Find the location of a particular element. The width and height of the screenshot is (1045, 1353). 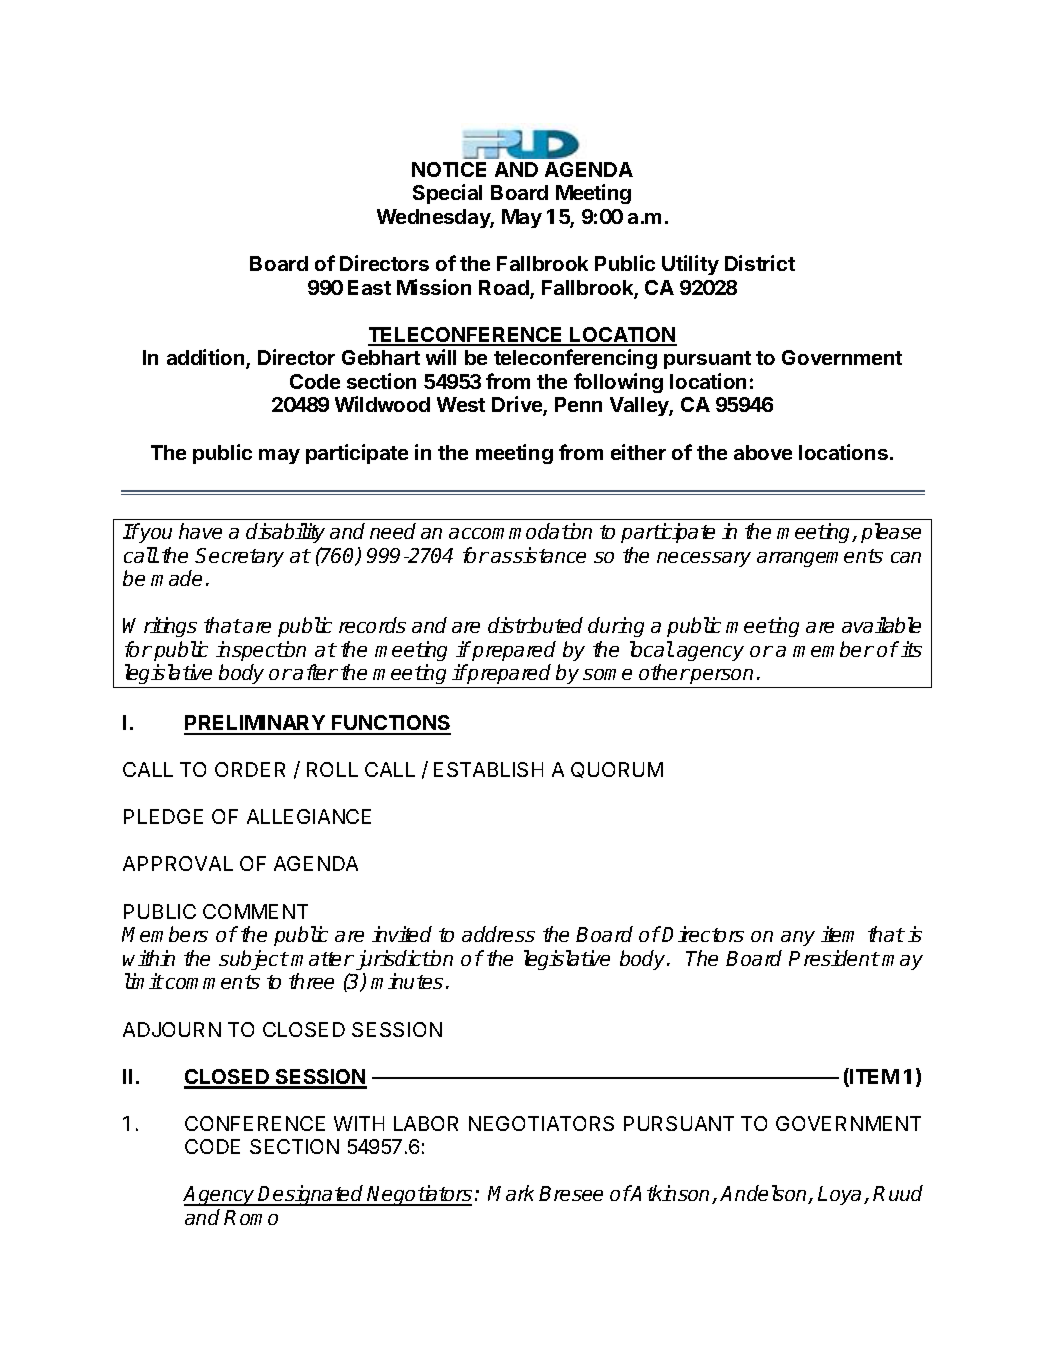

accommodation is located at coordinates (520, 531).
